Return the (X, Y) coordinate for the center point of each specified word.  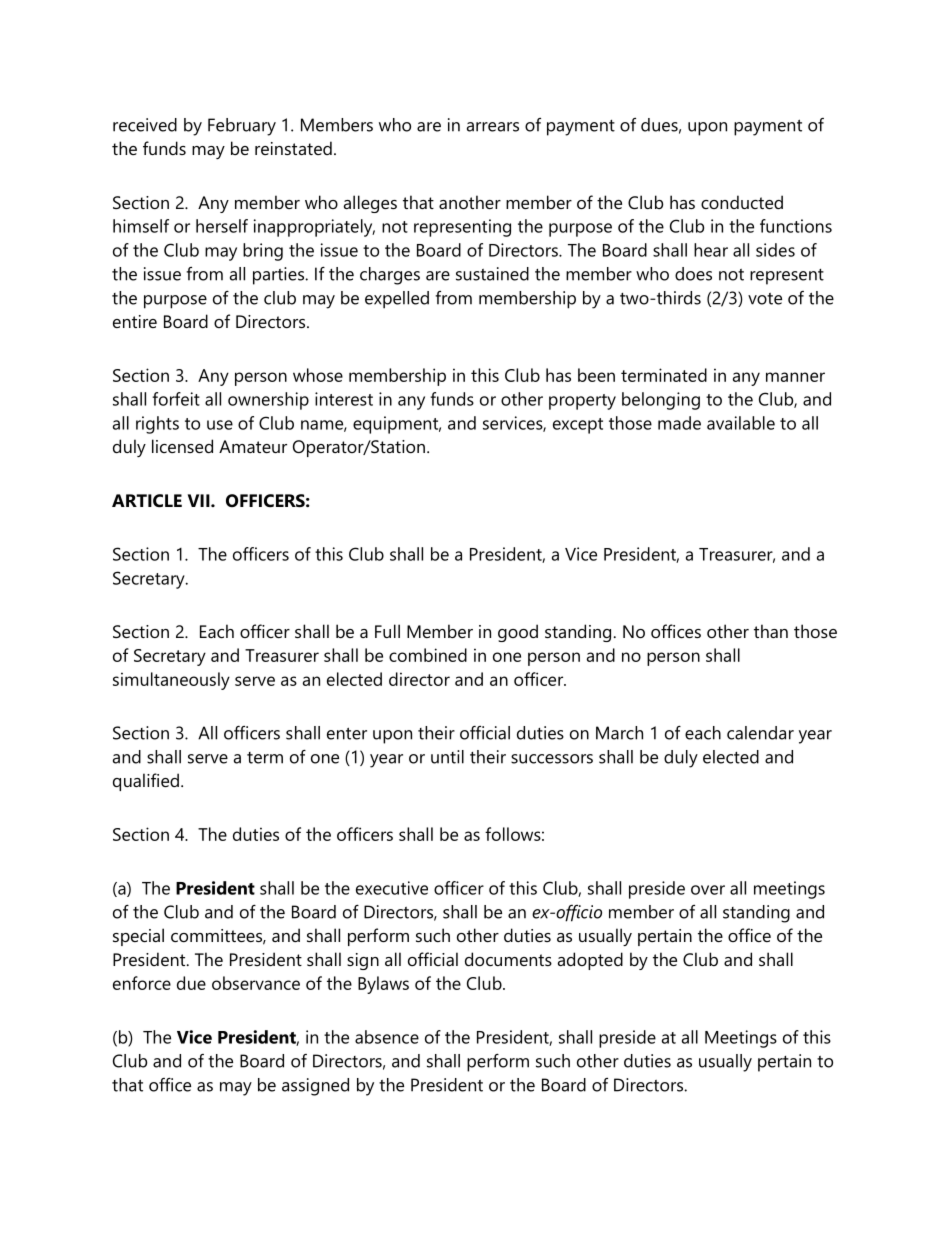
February (242, 127)
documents (508, 959)
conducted (742, 202)
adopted (590, 961)
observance (256, 983)
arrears (493, 127)
